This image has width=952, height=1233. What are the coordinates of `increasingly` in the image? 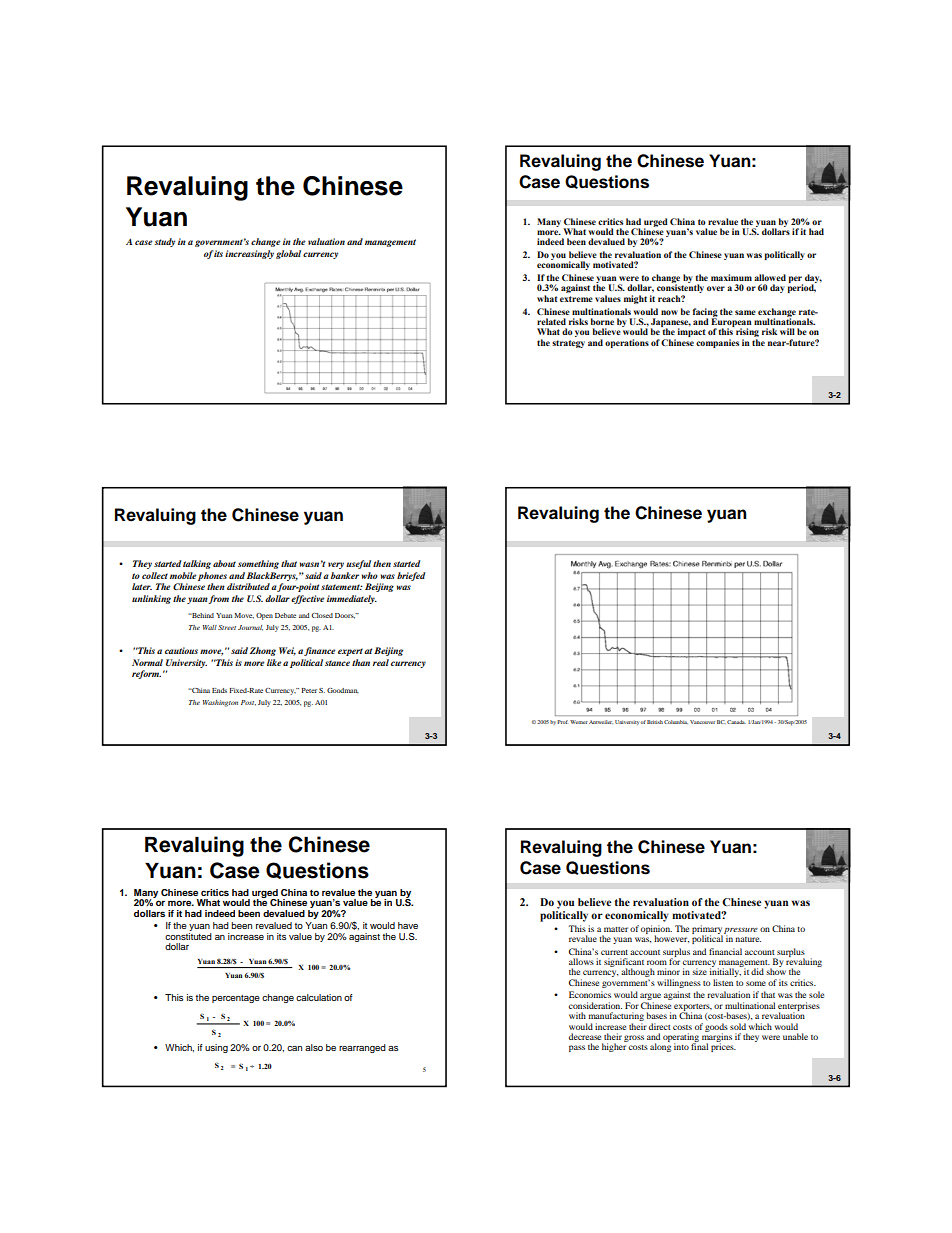 It's located at (249, 254).
